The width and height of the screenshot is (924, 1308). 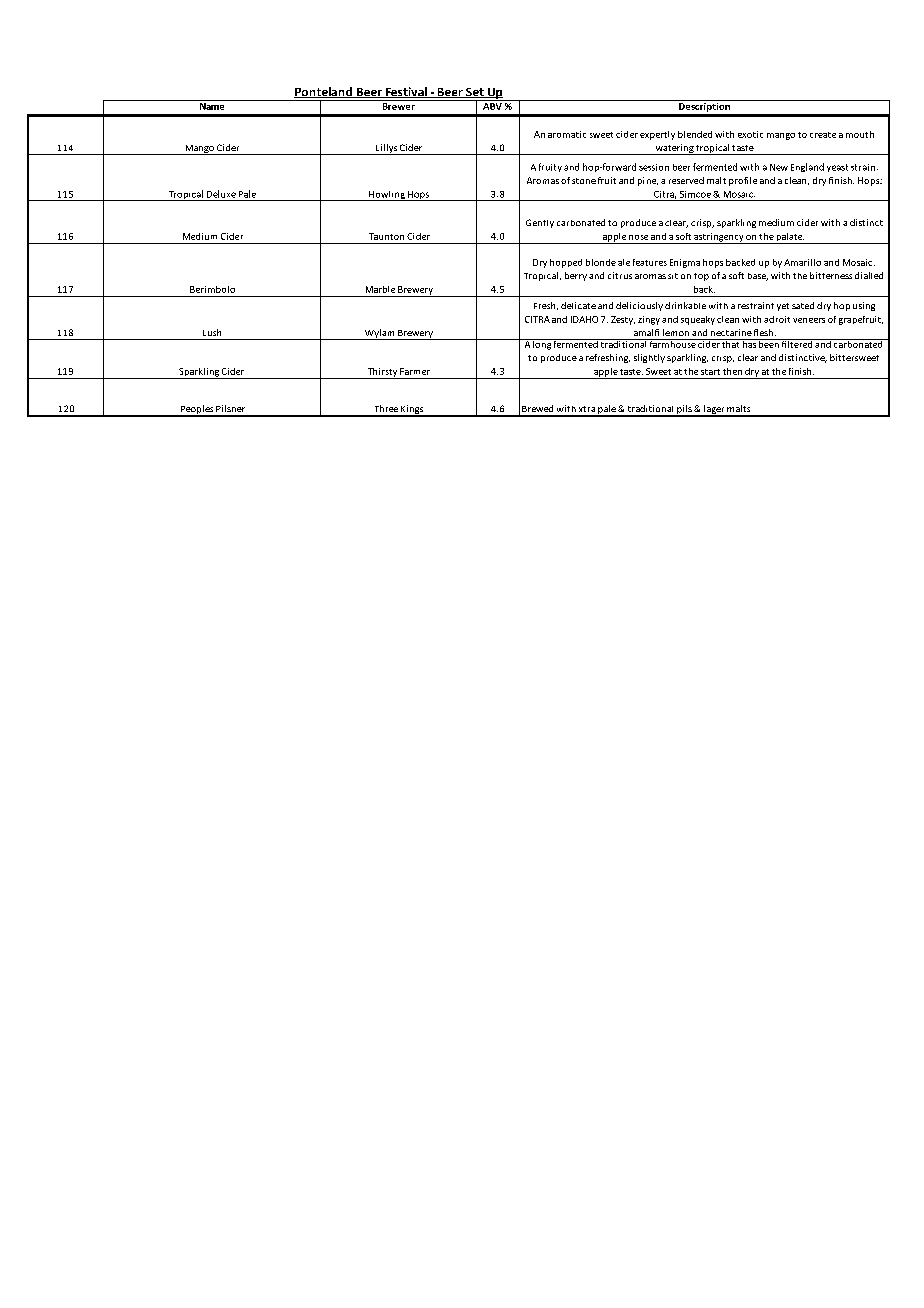 I want to click on Deluxe, so click(x=221, y=194).
